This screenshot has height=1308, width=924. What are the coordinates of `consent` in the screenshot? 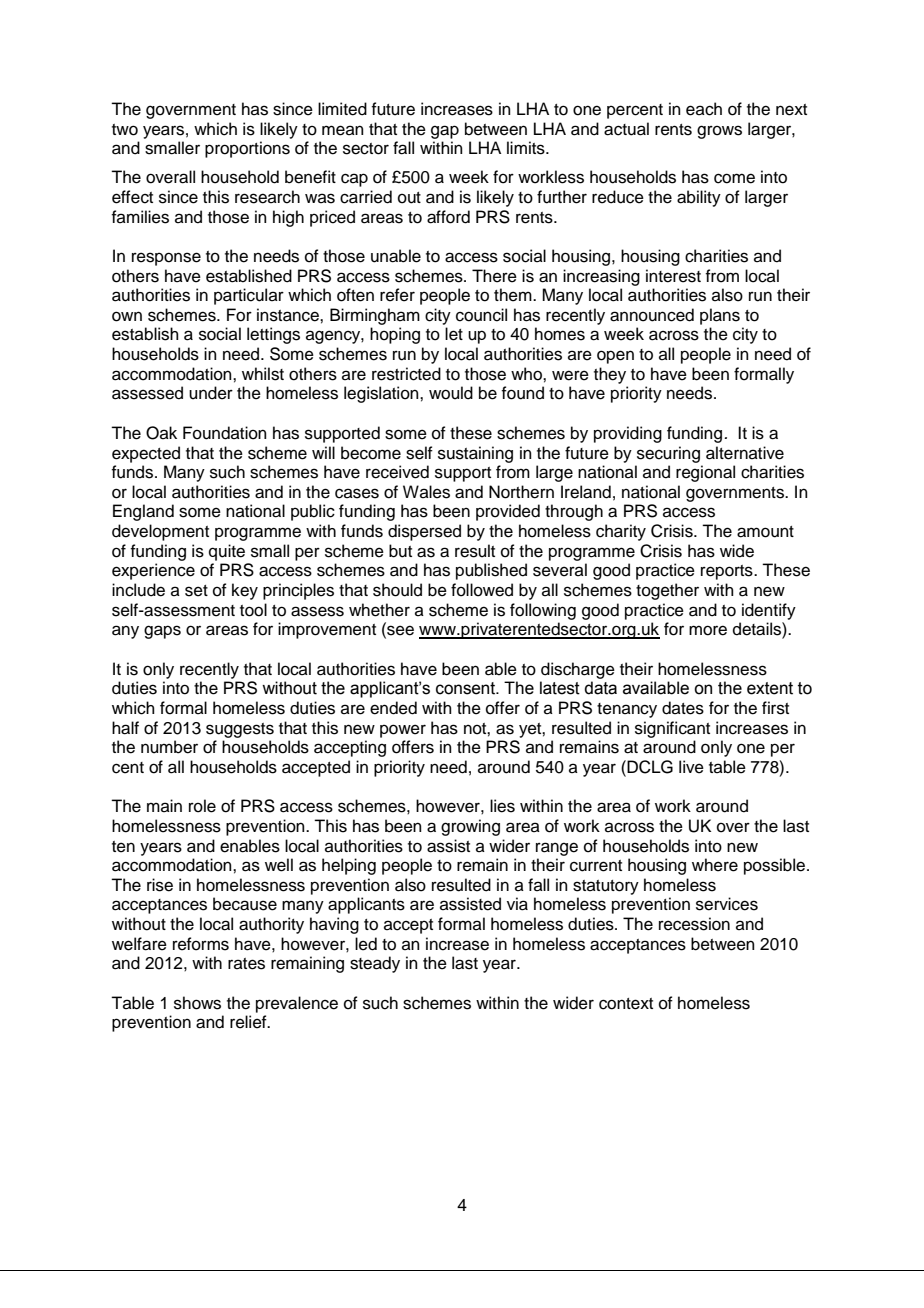 It's located at (467, 688).
